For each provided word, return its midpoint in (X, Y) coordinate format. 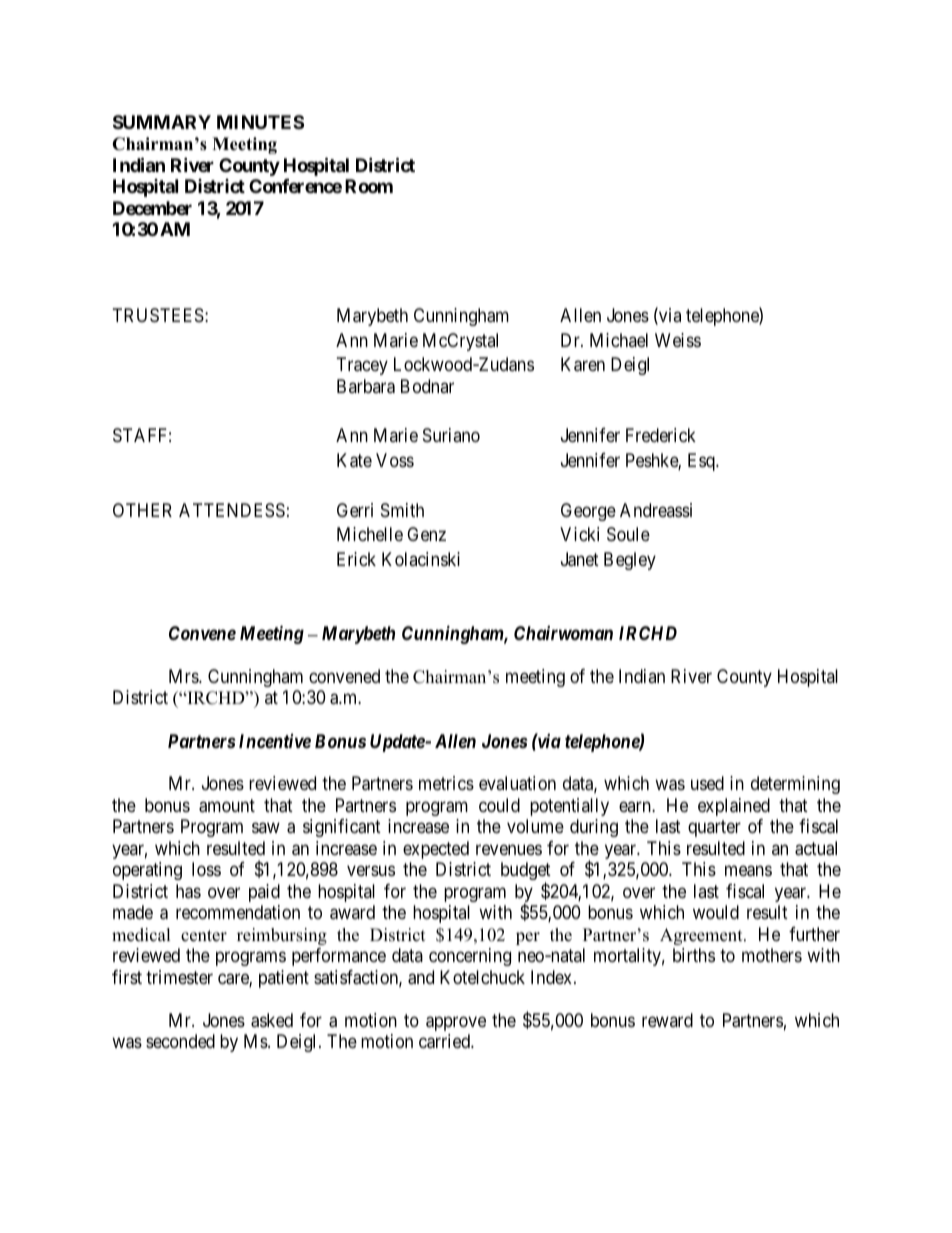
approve (456, 1023)
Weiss (678, 340)
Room (369, 186)
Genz (426, 534)
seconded (180, 1041)
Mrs (184, 676)
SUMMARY (162, 122)
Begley (630, 561)
